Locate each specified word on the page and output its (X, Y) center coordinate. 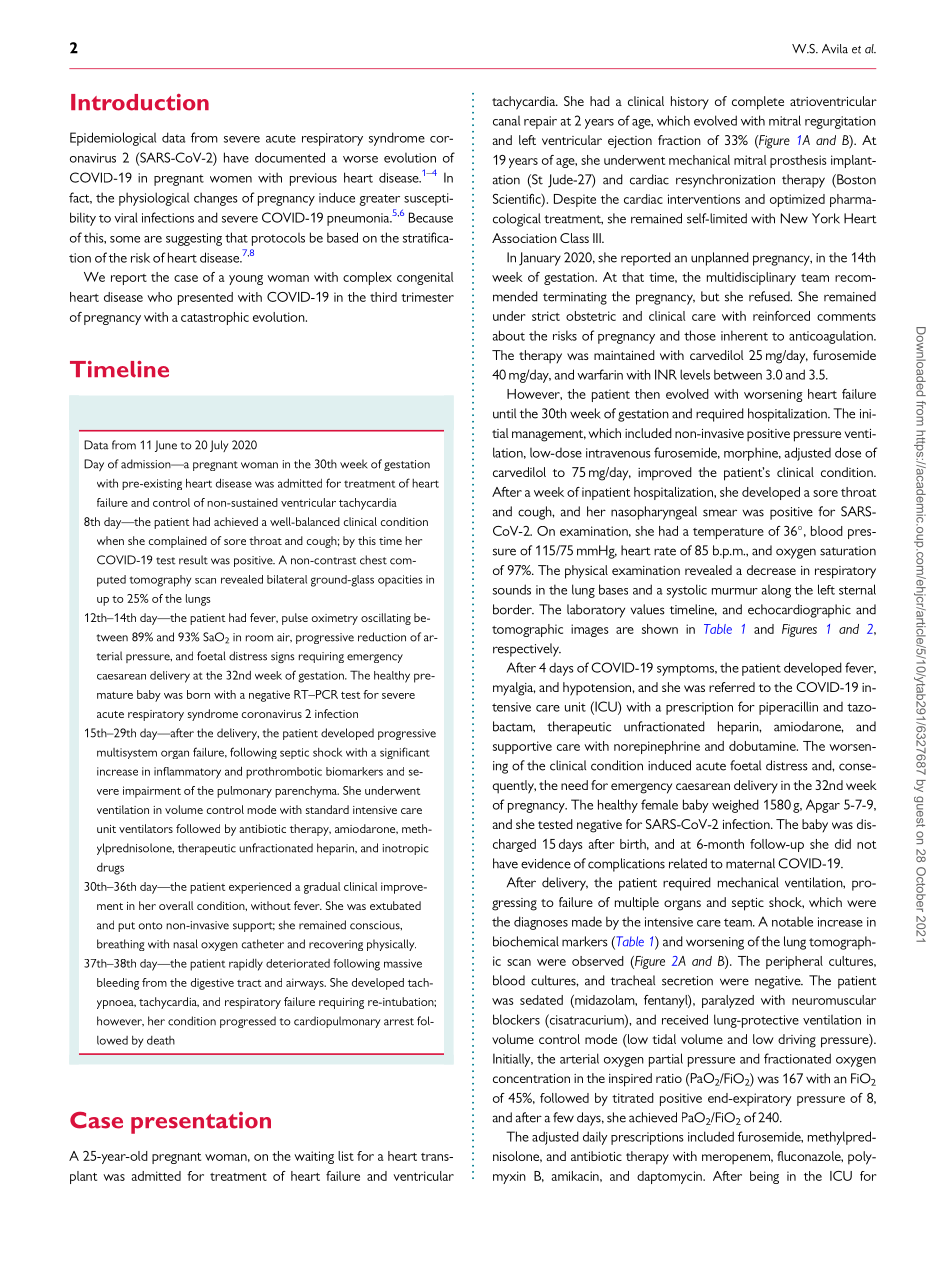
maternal (750, 863)
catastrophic (215, 318)
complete (758, 103)
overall (176, 905)
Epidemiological (113, 139)
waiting (314, 1157)
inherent (744, 335)
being (764, 1177)
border (513, 609)
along (776, 591)
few (563, 1117)
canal (506, 121)
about (509, 335)
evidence (546, 863)
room (259, 638)
